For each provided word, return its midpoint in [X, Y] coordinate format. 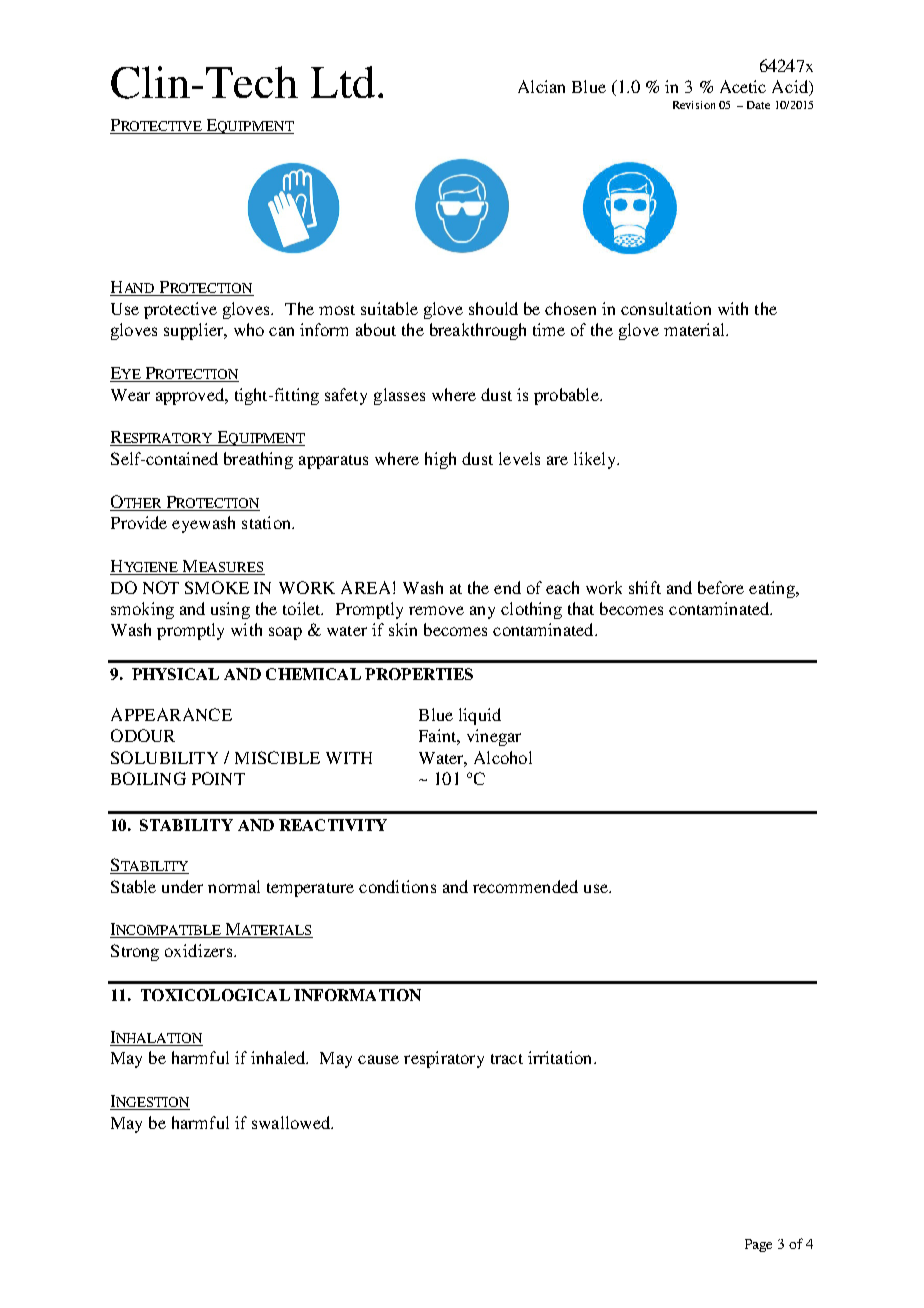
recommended [525, 886]
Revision [694, 105]
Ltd [343, 82]
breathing [258, 460]
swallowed [292, 1122]
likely [596, 460]
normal [234, 886]
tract [507, 1059]
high [440, 460]
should [493, 308]
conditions [397, 886]
